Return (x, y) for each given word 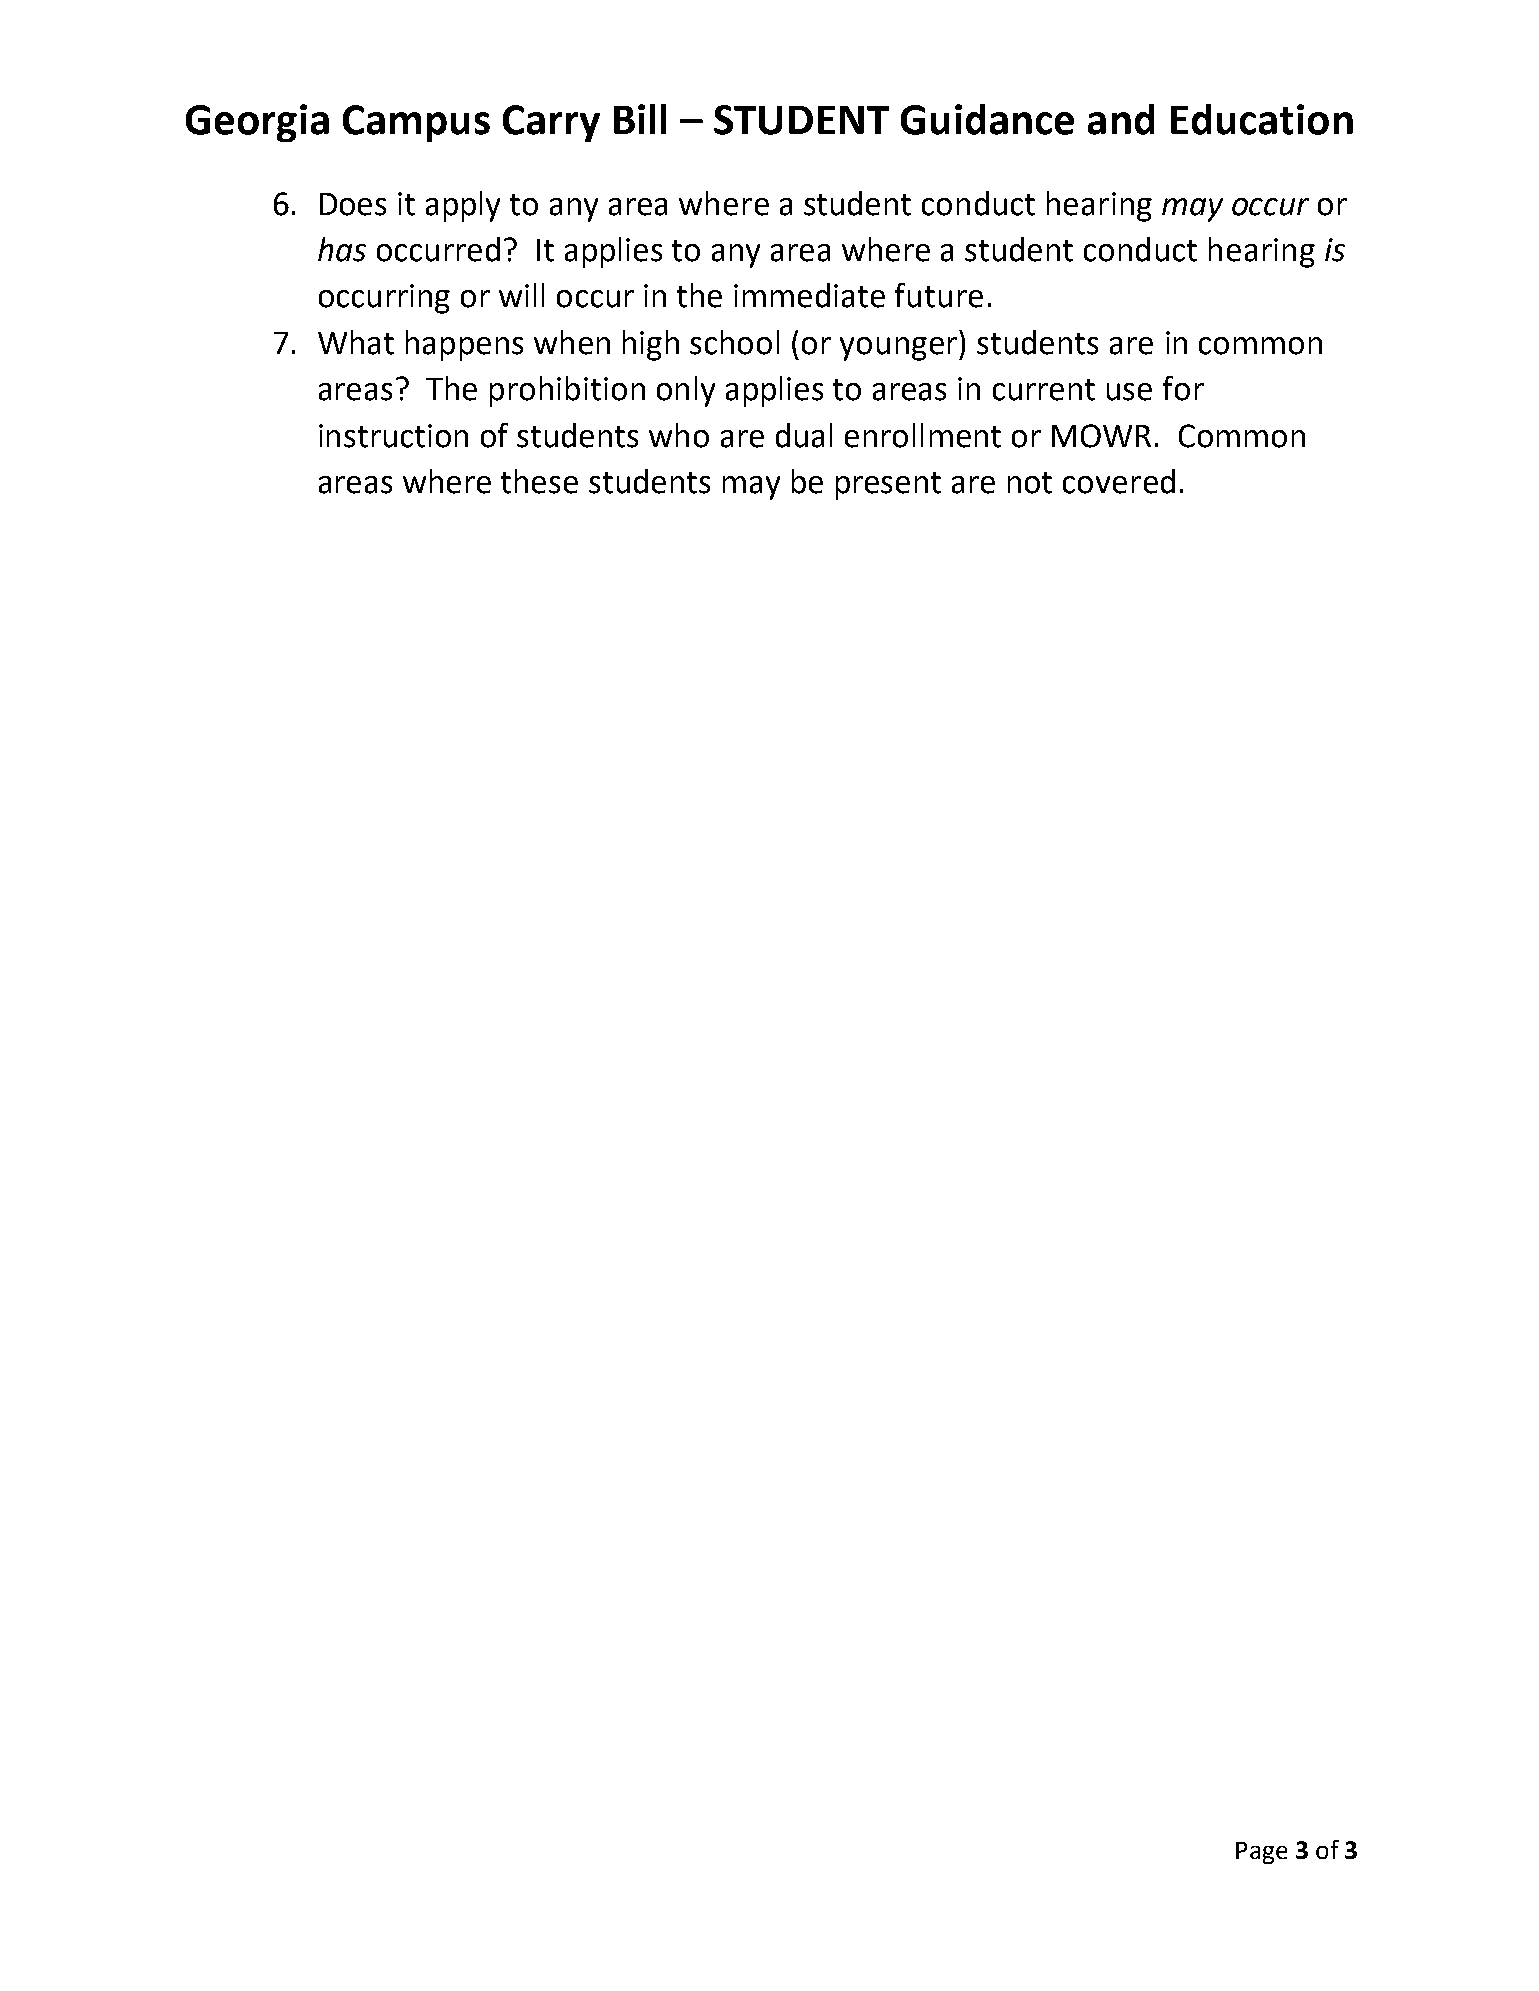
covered (1119, 481)
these (539, 481)
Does (353, 204)
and (1121, 119)
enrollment (923, 435)
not (1030, 483)
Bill (640, 119)
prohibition (567, 391)
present (888, 486)
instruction (393, 436)
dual (804, 435)
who (679, 435)
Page (1261, 1853)
